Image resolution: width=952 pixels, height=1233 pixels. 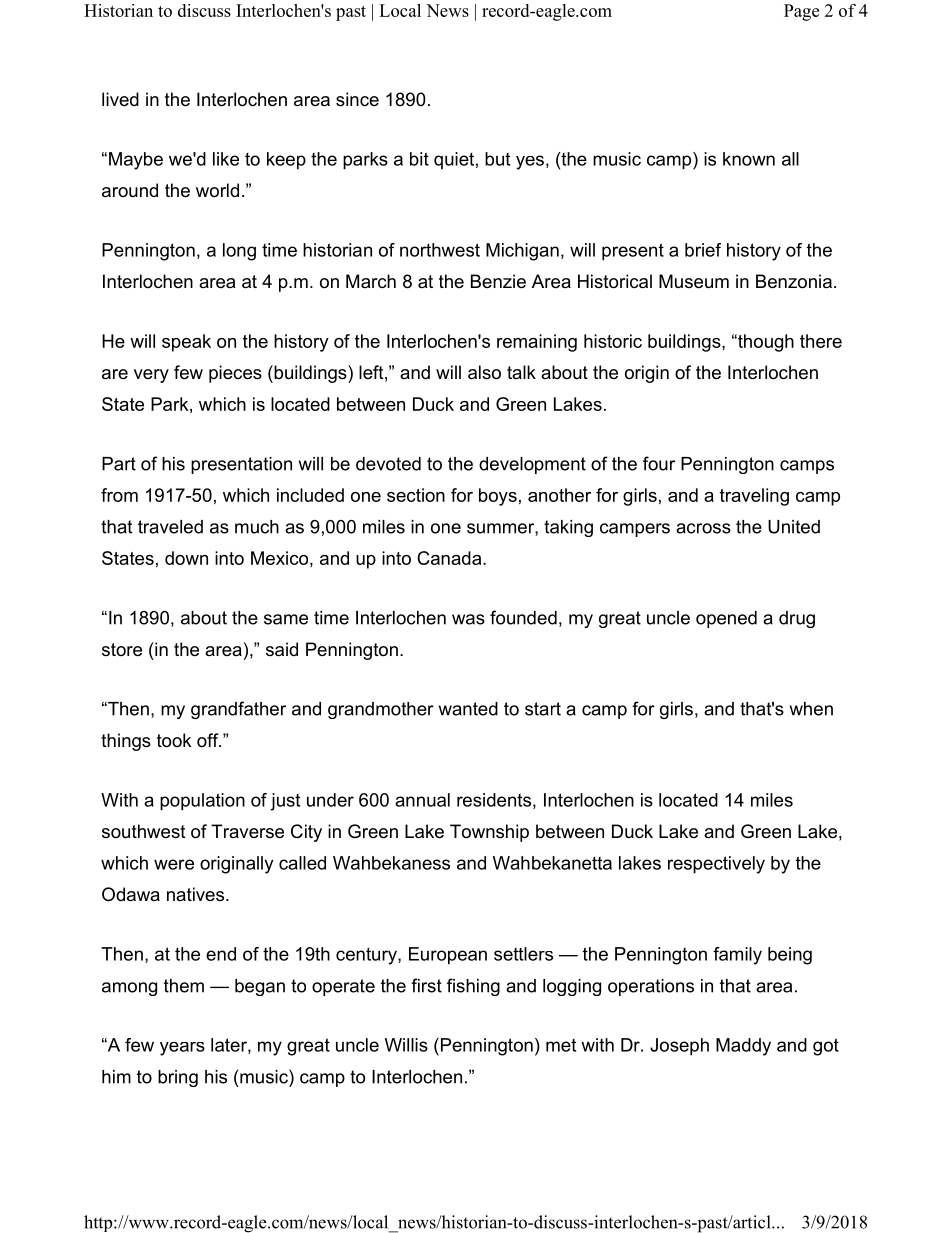 I want to click on long, so click(x=239, y=252).
